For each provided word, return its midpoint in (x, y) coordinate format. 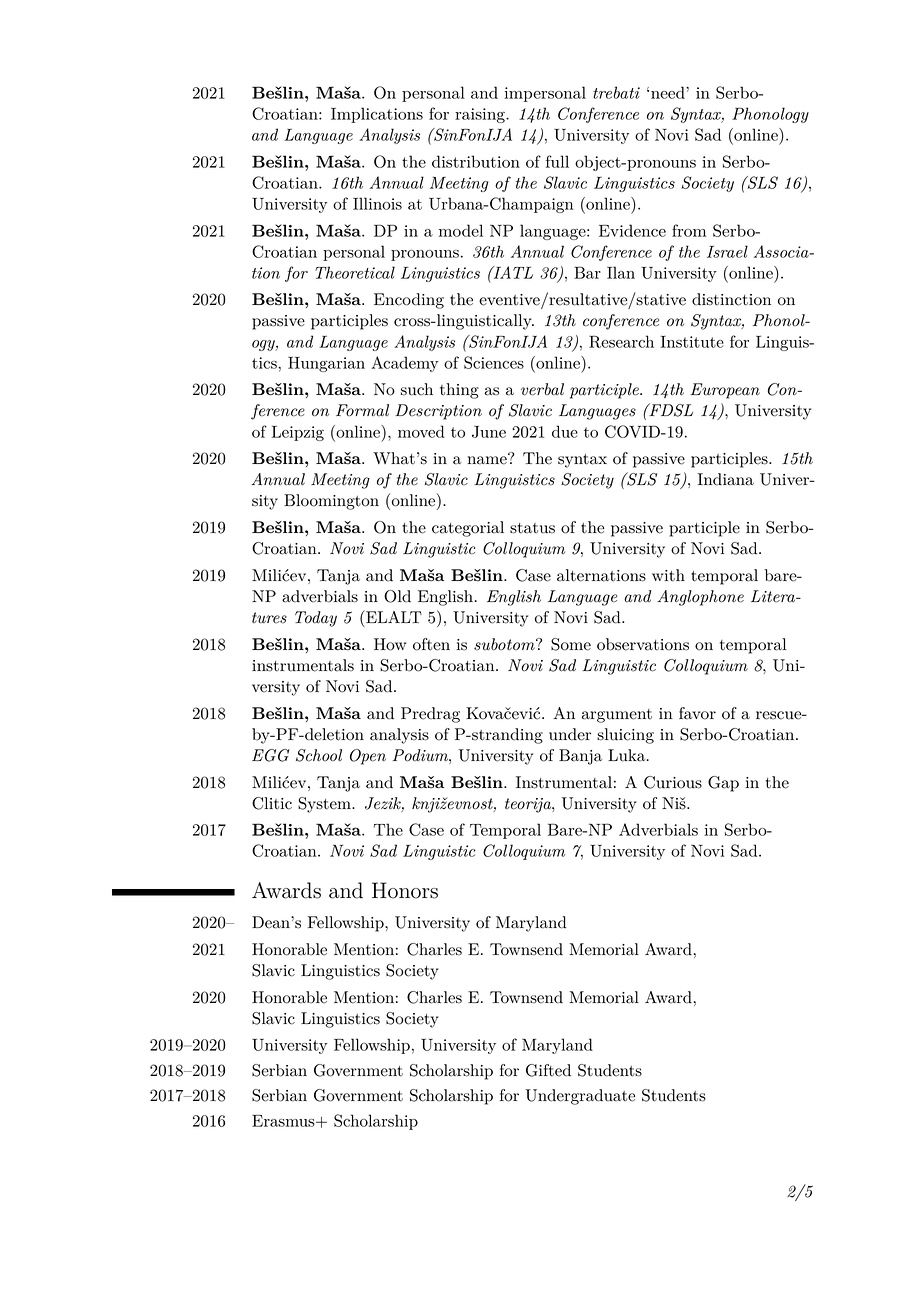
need (669, 92)
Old (397, 596)
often (431, 644)
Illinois (377, 203)
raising (481, 115)
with (668, 575)
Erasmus (284, 1121)
